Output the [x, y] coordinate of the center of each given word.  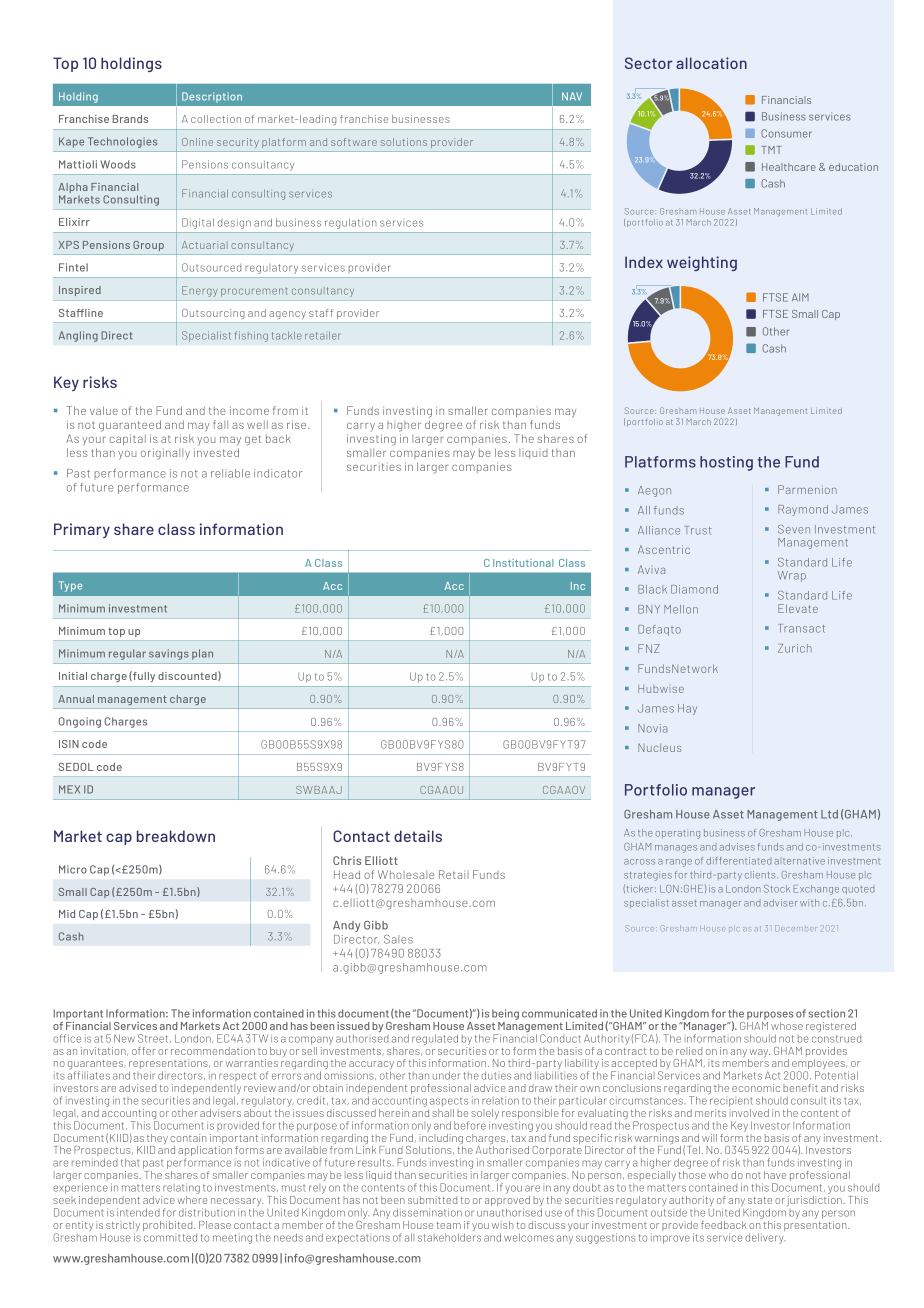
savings [169, 654]
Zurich [795, 648]
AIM [800, 297]
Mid [67, 914]
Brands [130, 119]
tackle [287, 335]
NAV [572, 96]
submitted [432, 1200]
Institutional [523, 563]
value [104, 410]
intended [138, 1212]
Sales [398, 939]
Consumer [786, 133]
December [795, 928]
